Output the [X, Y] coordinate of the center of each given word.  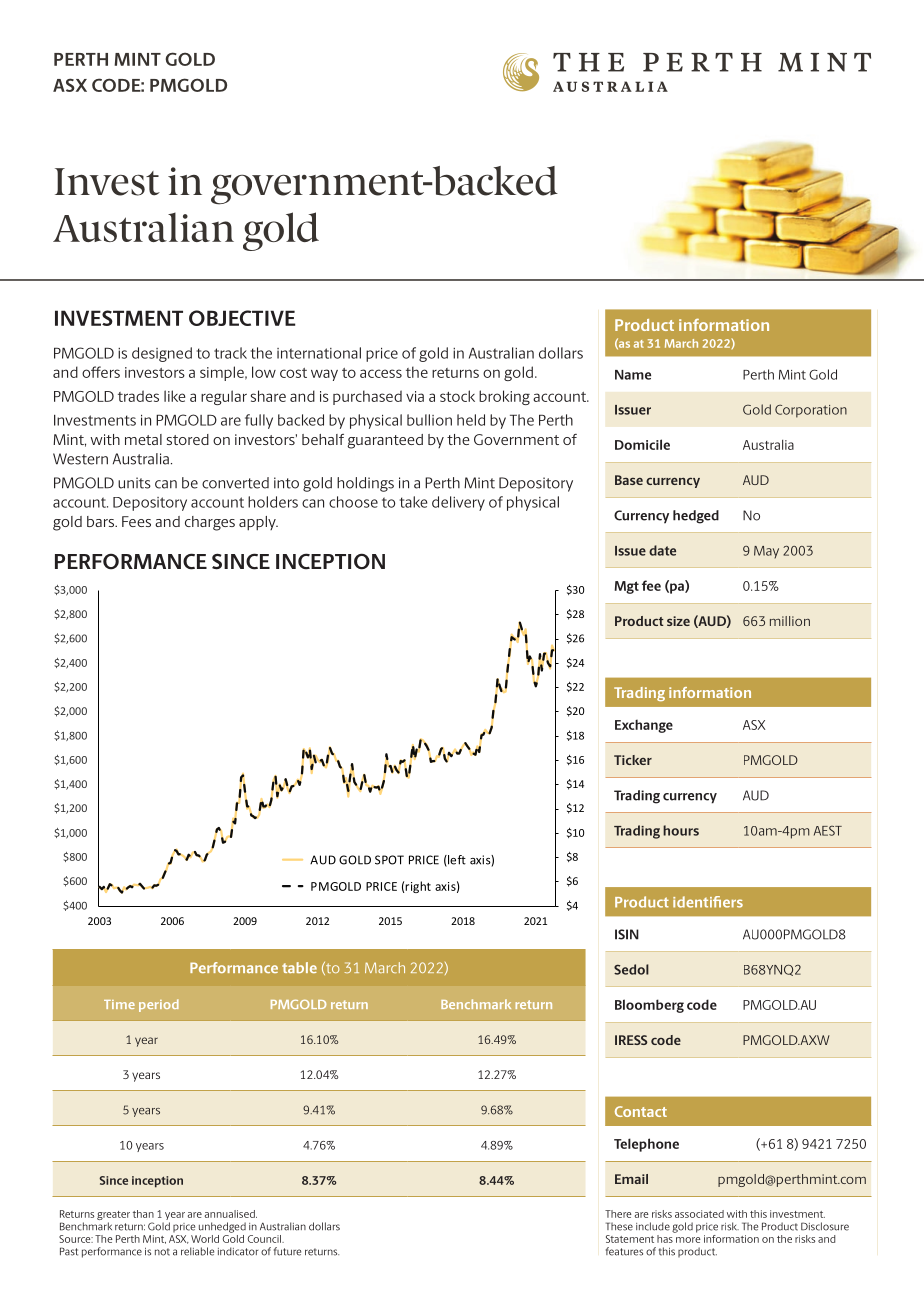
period [159, 1005]
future [287, 1251]
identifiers [708, 902]
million [790, 621]
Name [633, 375]
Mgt [626, 587]
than [143, 1214]
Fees [136, 521]
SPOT [389, 860]
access [381, 373]
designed [162, 354]
